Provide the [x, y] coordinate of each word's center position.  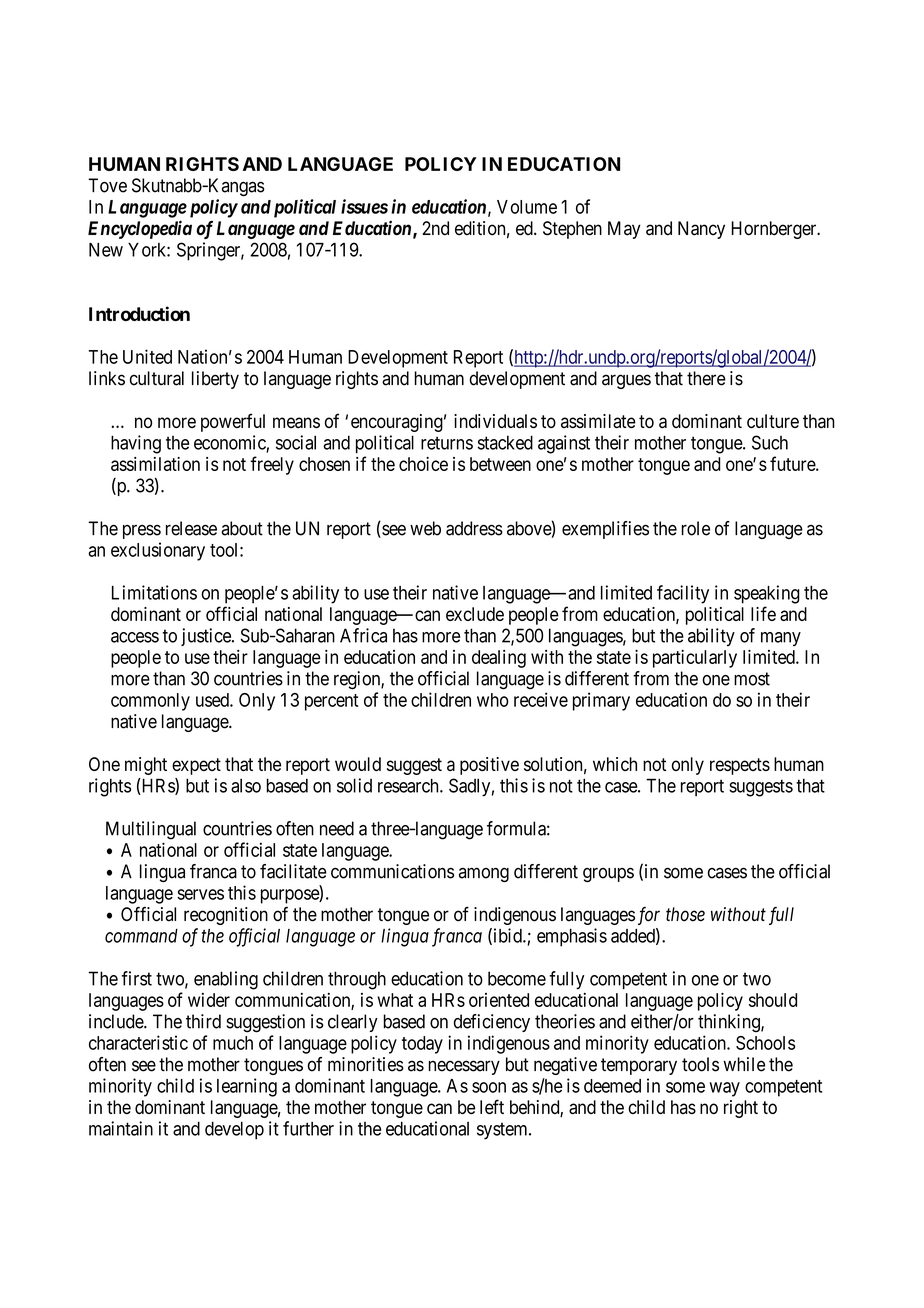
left [492, 1106]
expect [196, 766]
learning [247, 1087]
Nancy [701, 230]
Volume [527, 207]
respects [740, 766]
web [425, 528]
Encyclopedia [140, 229]
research [409, 785]
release [191, 528]
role [695, 528]
